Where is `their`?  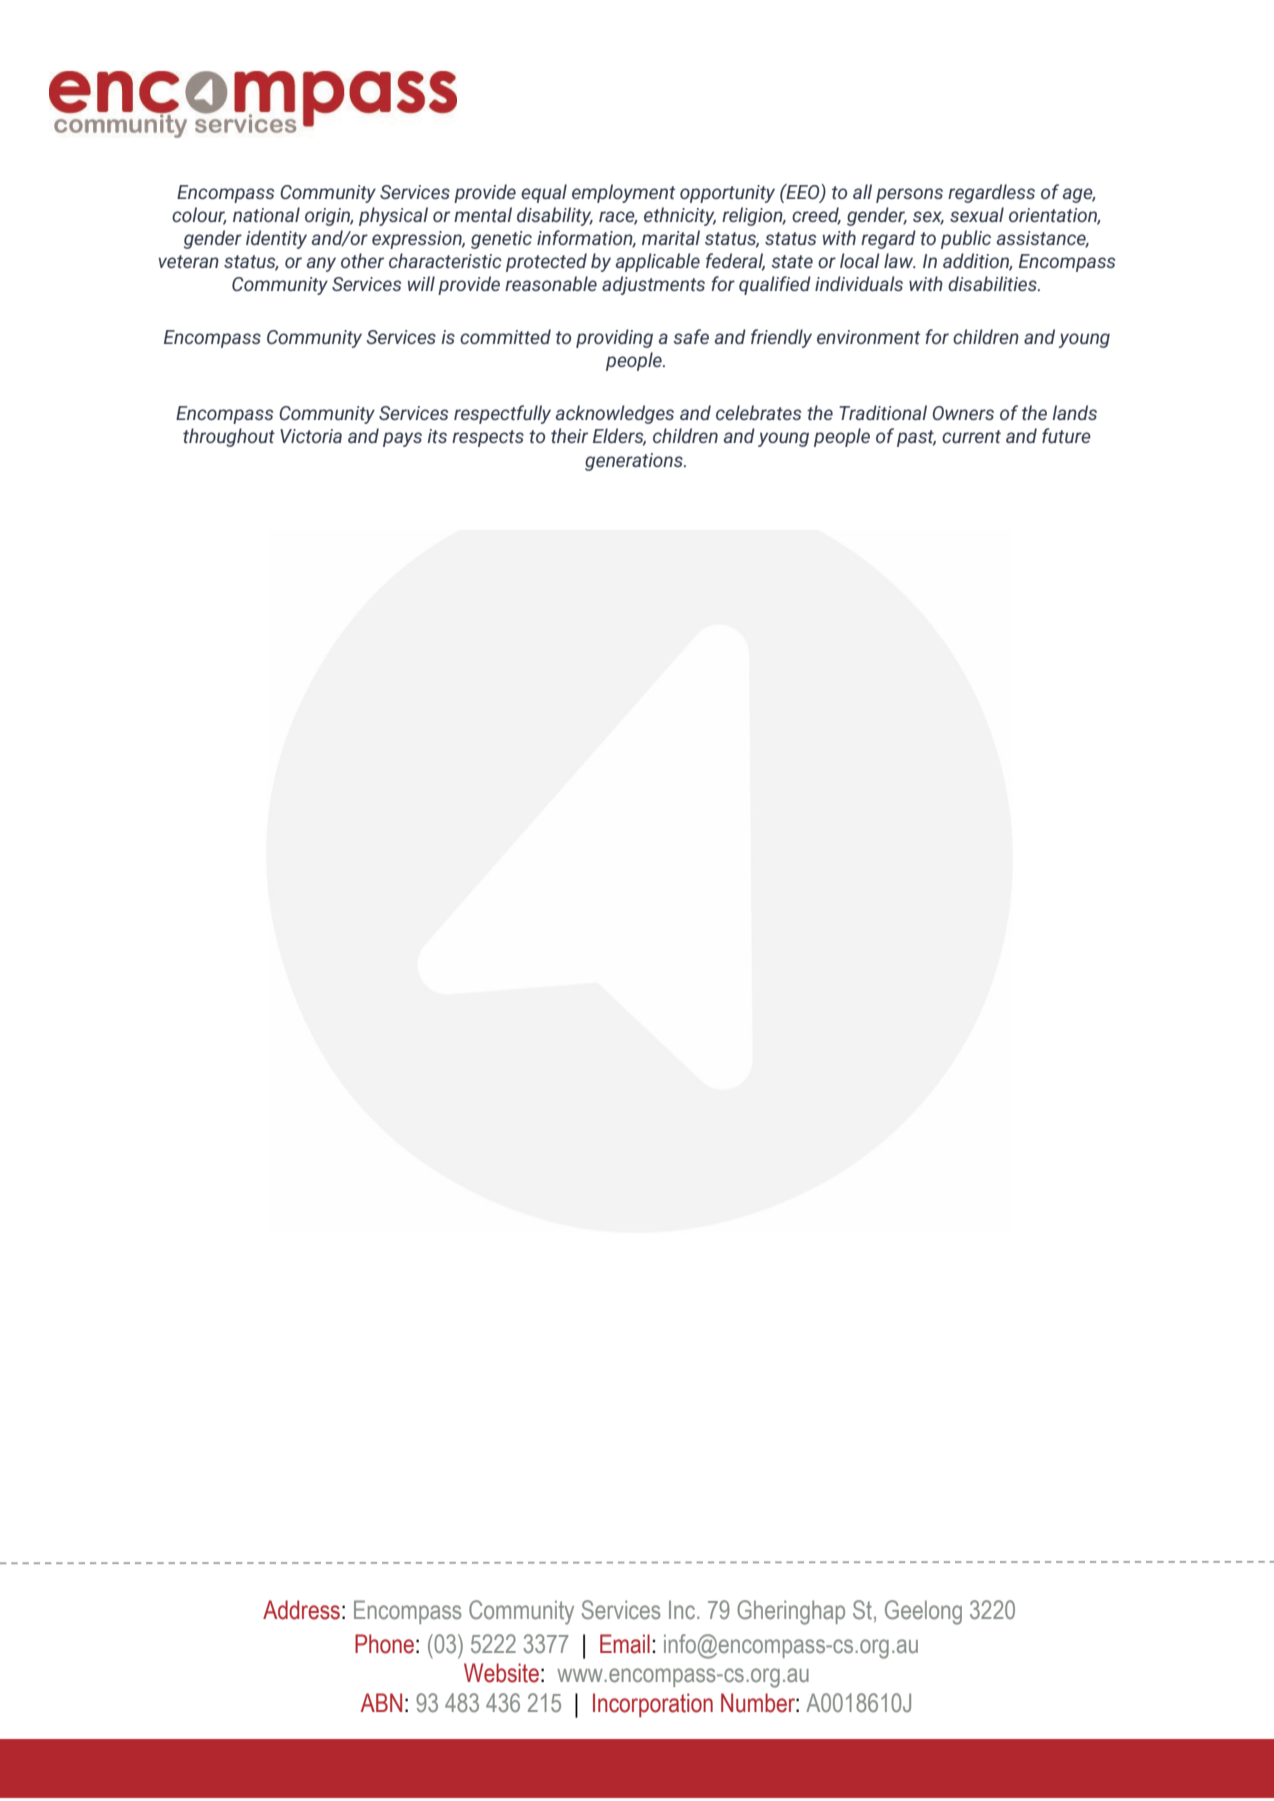 their is located at coordinates (569, 435).
